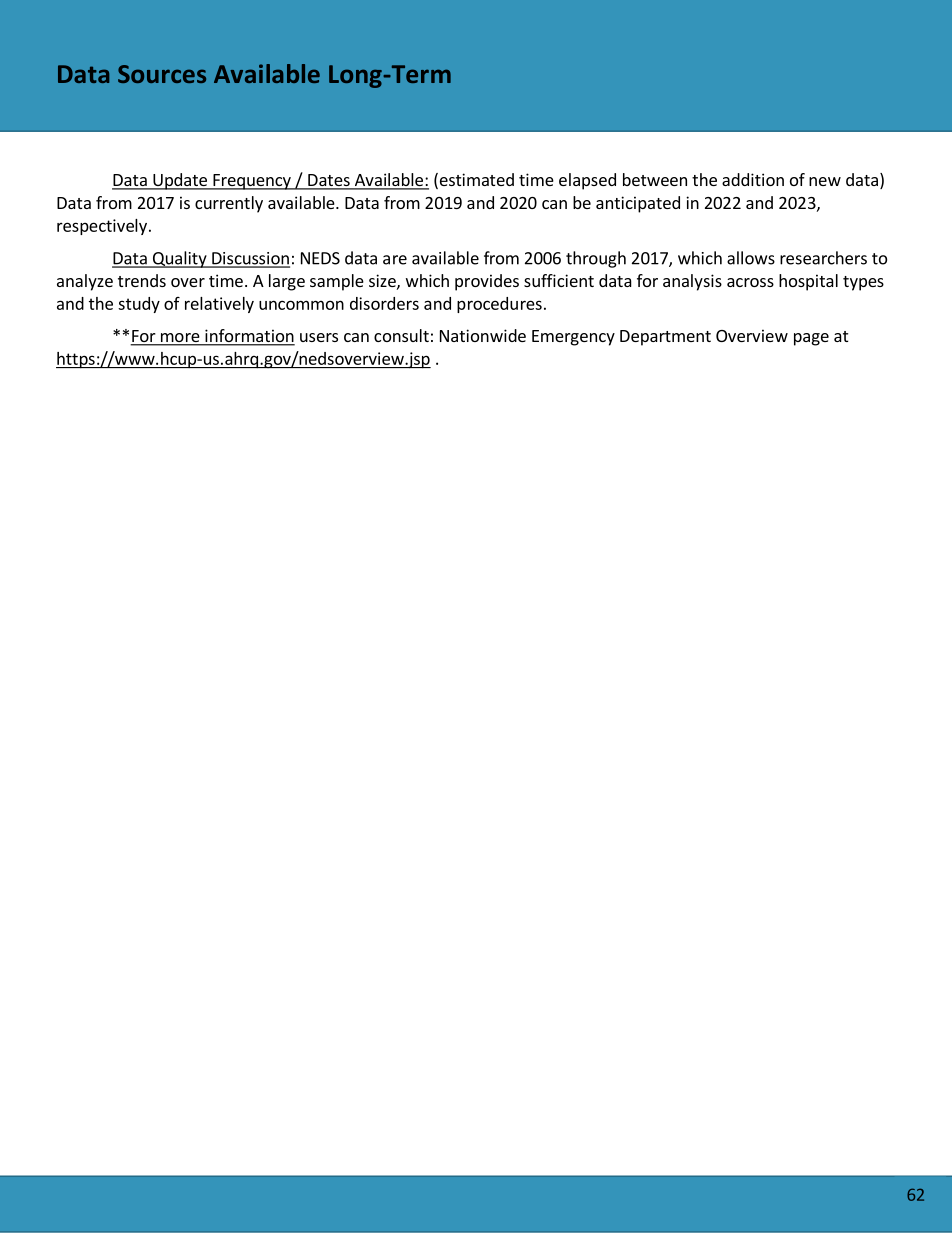 The width and height of the screenshot is (952, 1233). I want to click on currently, so click(229, 204).
